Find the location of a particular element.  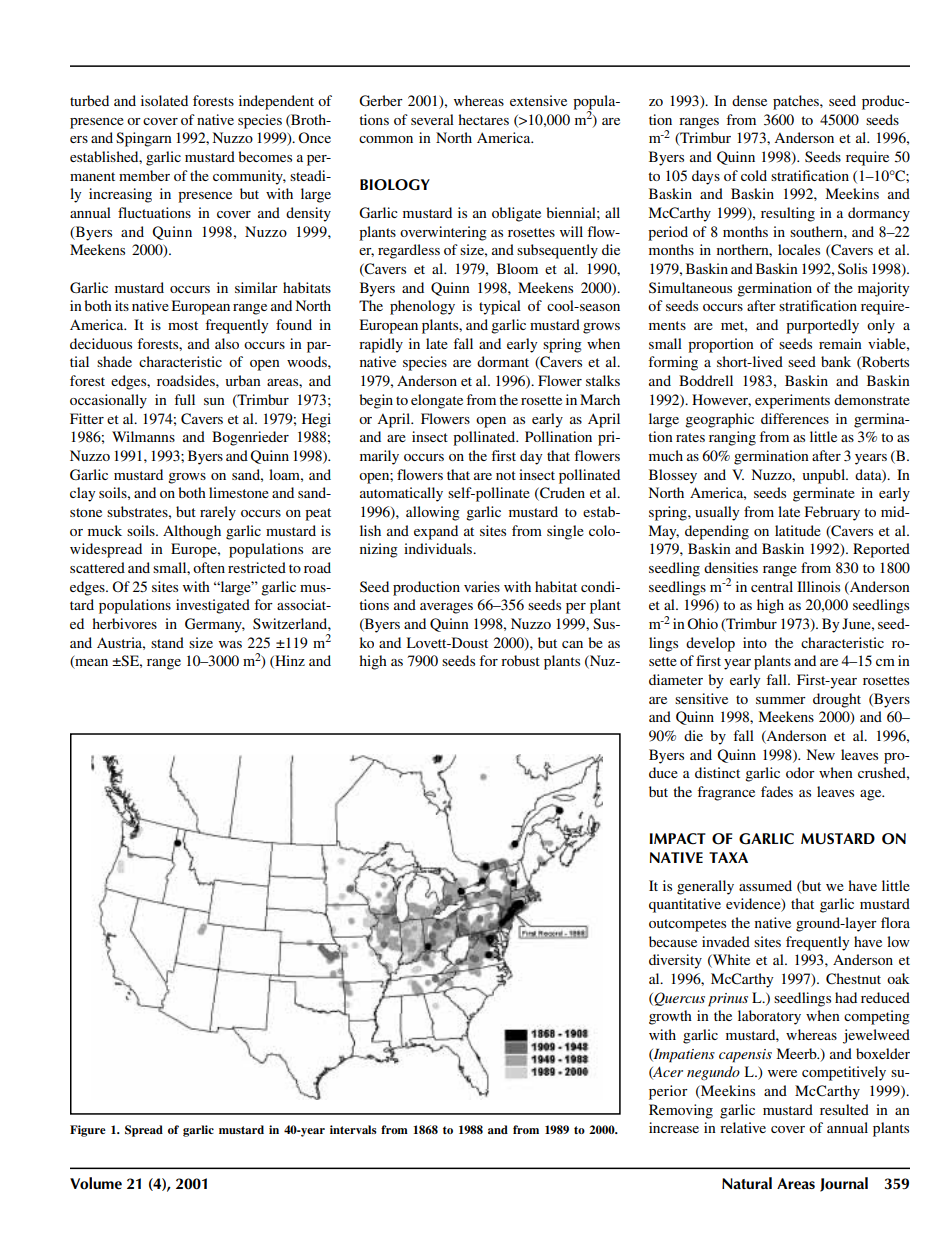

stand is located at coordinates (167, 642).
